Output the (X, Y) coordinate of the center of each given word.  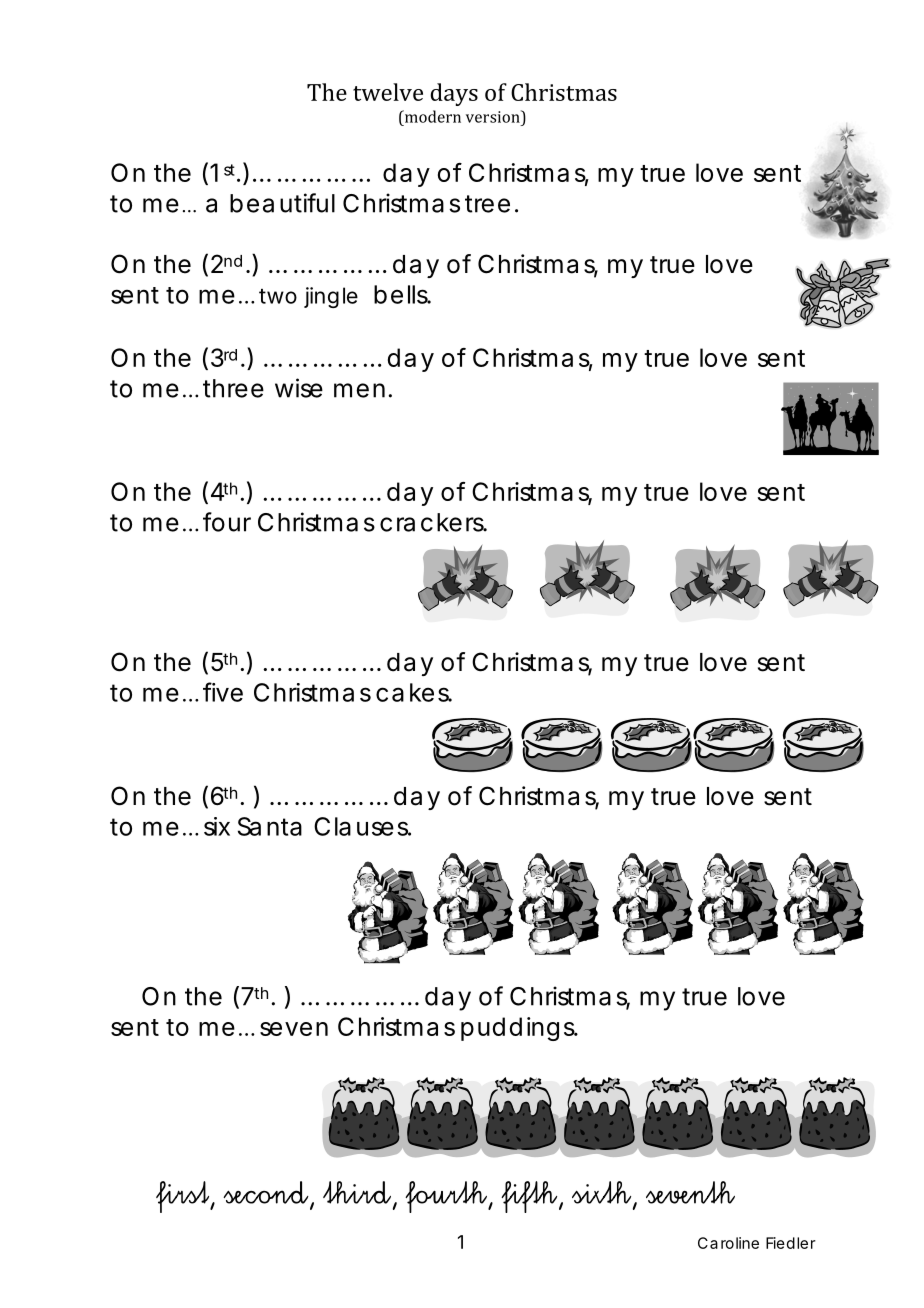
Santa (270, 826)
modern (431, 116)
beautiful (282, 203)
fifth (530, 1197)
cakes (414, 692)
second (266, 1192)
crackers (433, 522)
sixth (603, 1193)
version (494, 116)
